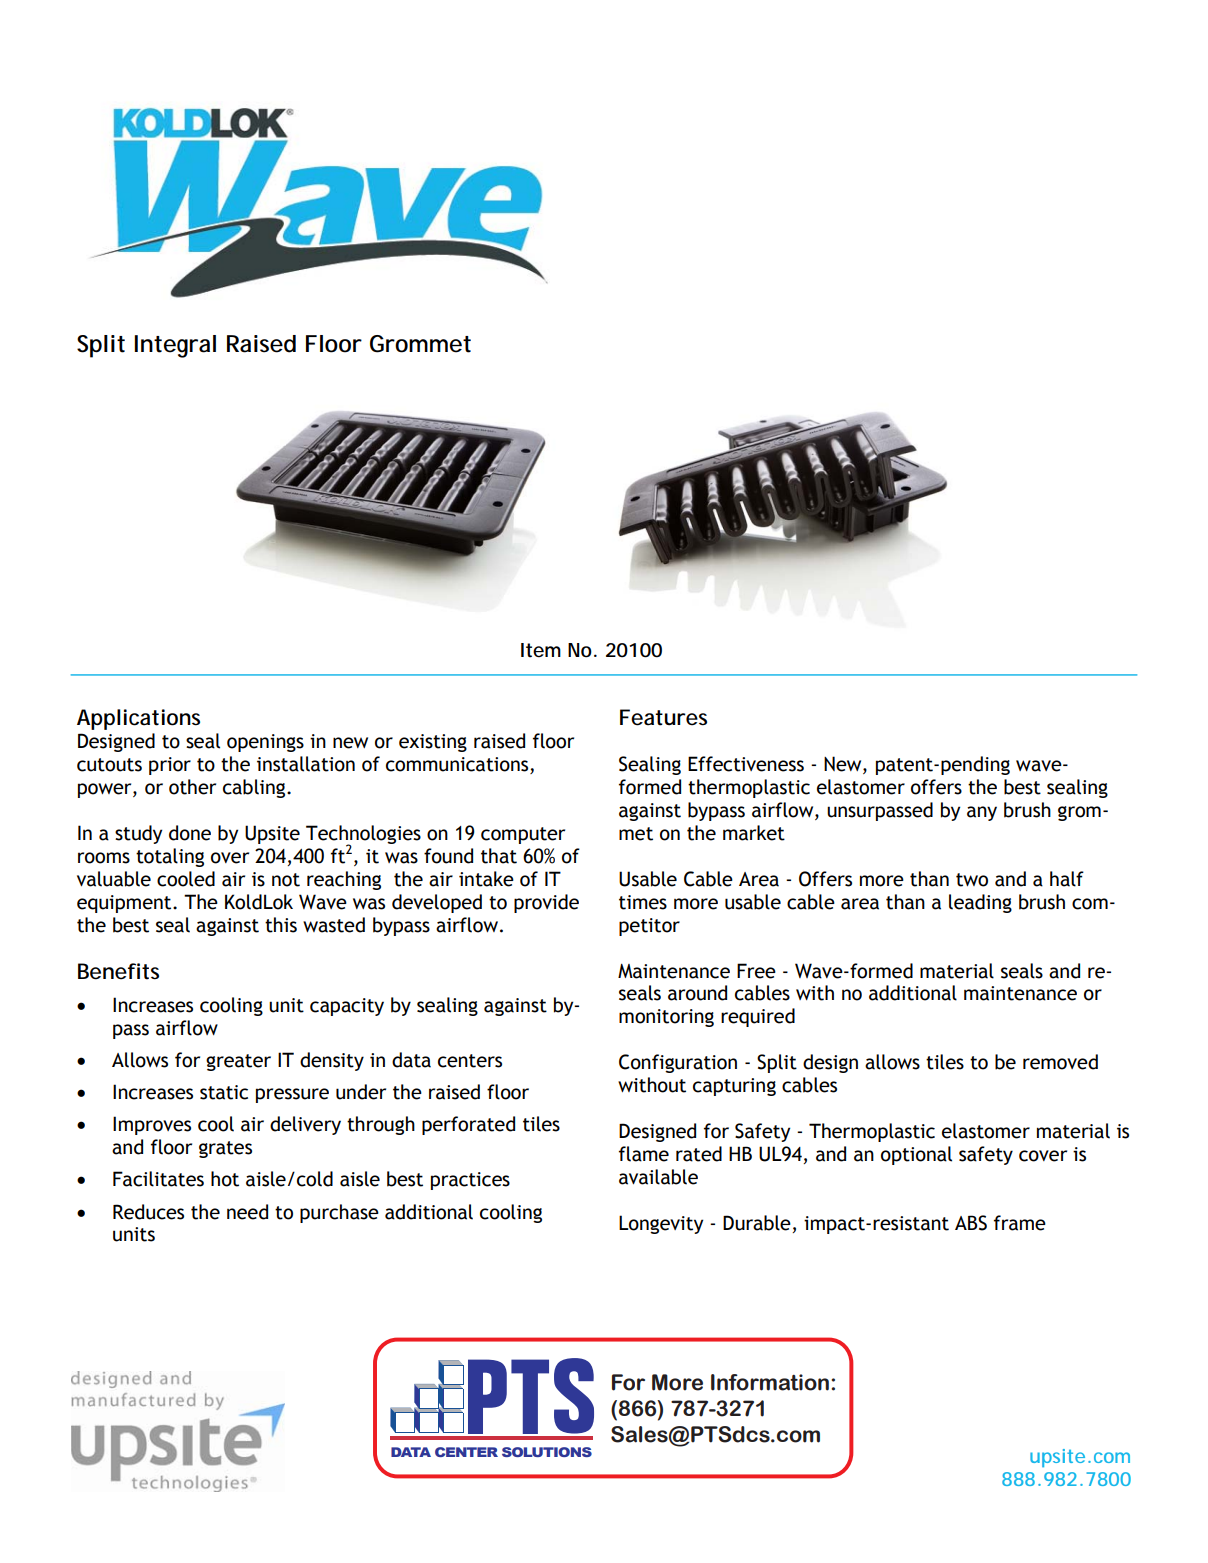  Describe the element at coordinates (770, 1382) in the page. I see `Information` at that location.
